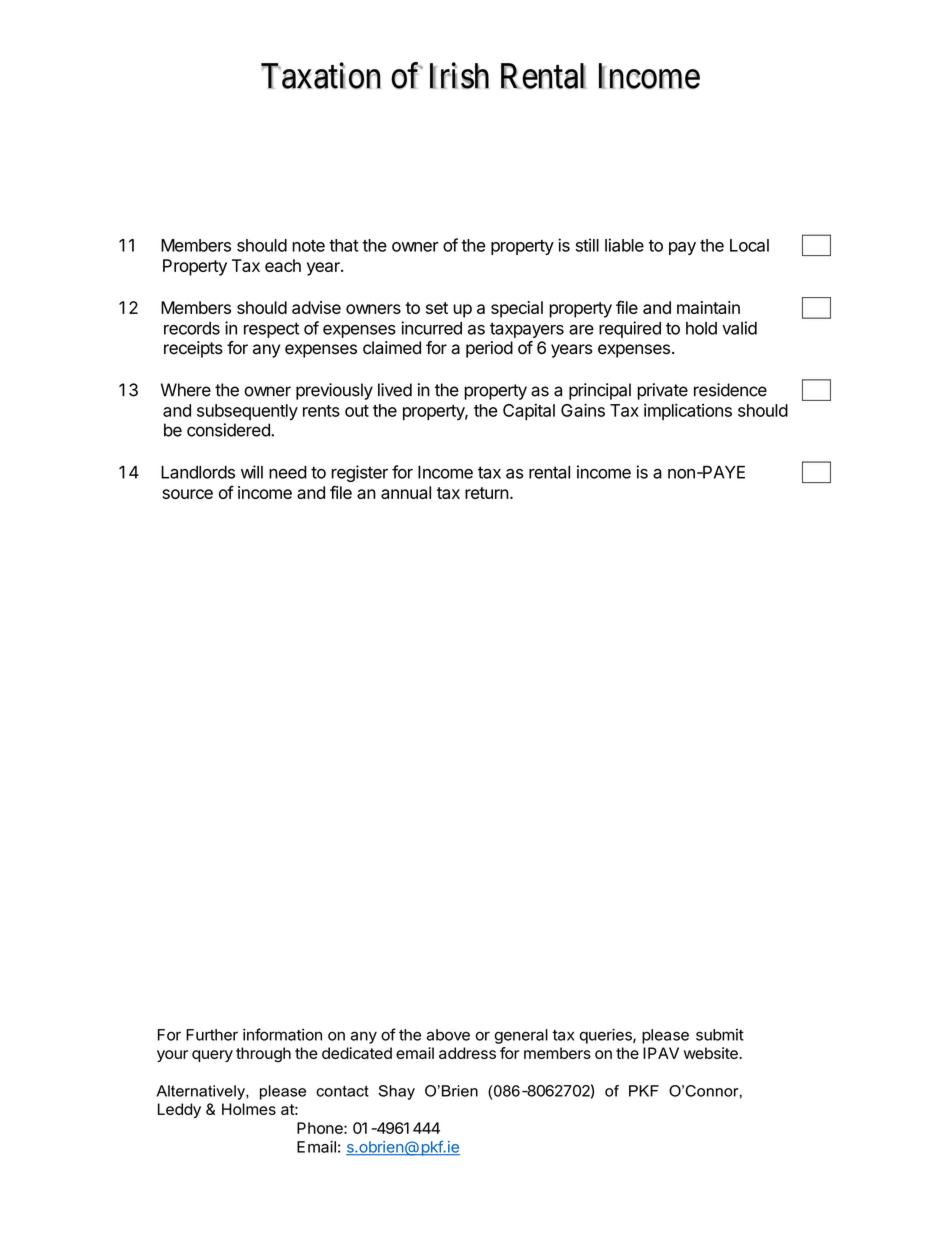  I want to click on through, so click(263, 1055).
